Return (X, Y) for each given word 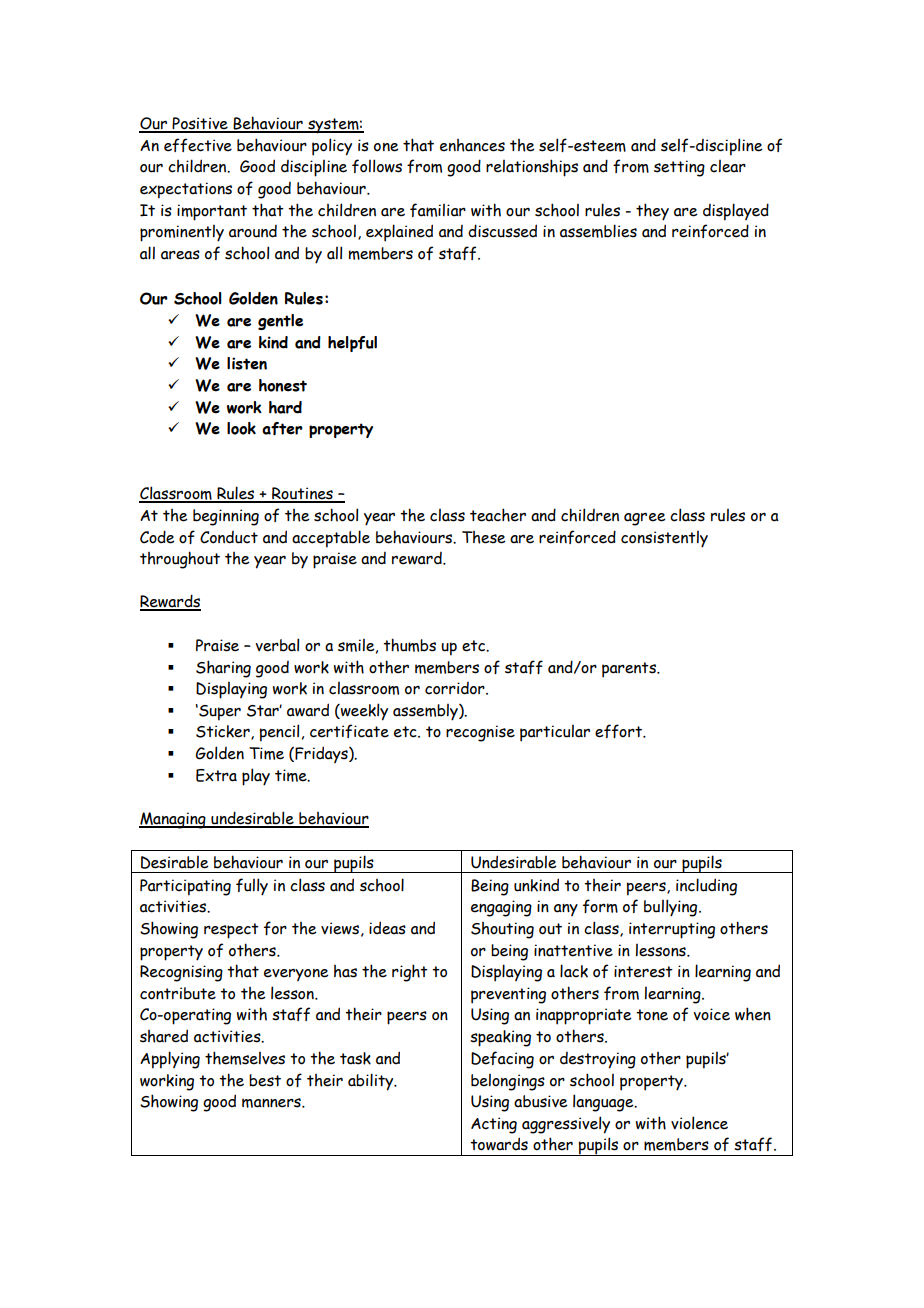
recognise (480, 733)
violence (699, 1123)
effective (198, 145)
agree (645, 519)
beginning (226, 517)
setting (679, 168)
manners (272, 1103)
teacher (498, 515)
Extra (216, 775)
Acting (494, 1125)
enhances (472, 145)
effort (619, 731)
